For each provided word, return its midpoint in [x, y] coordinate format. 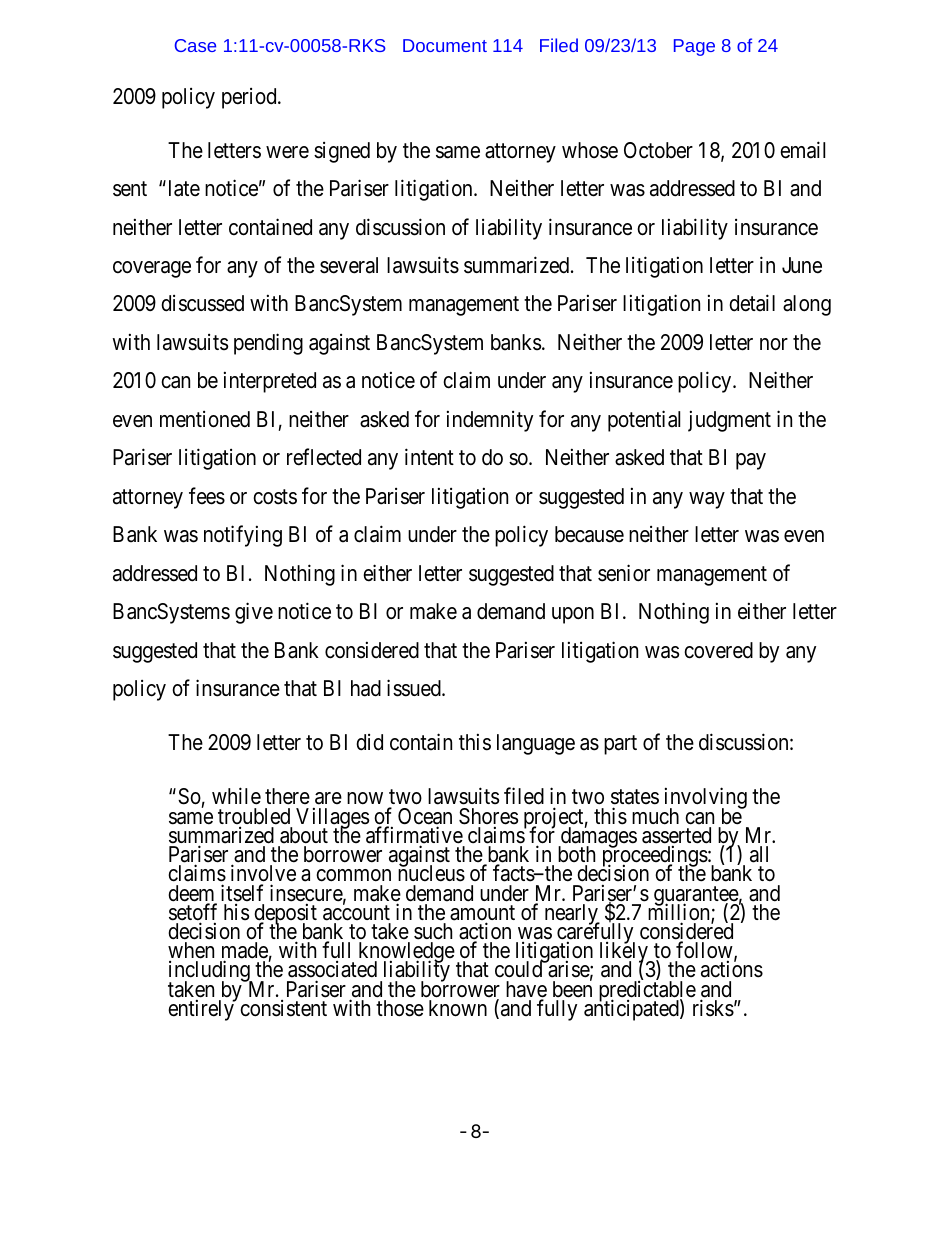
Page [694, 47]
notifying [243, 536]
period [250, 98]
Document [445, 45]
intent [429, 457]
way [707, 500]
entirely [202, 1010]
